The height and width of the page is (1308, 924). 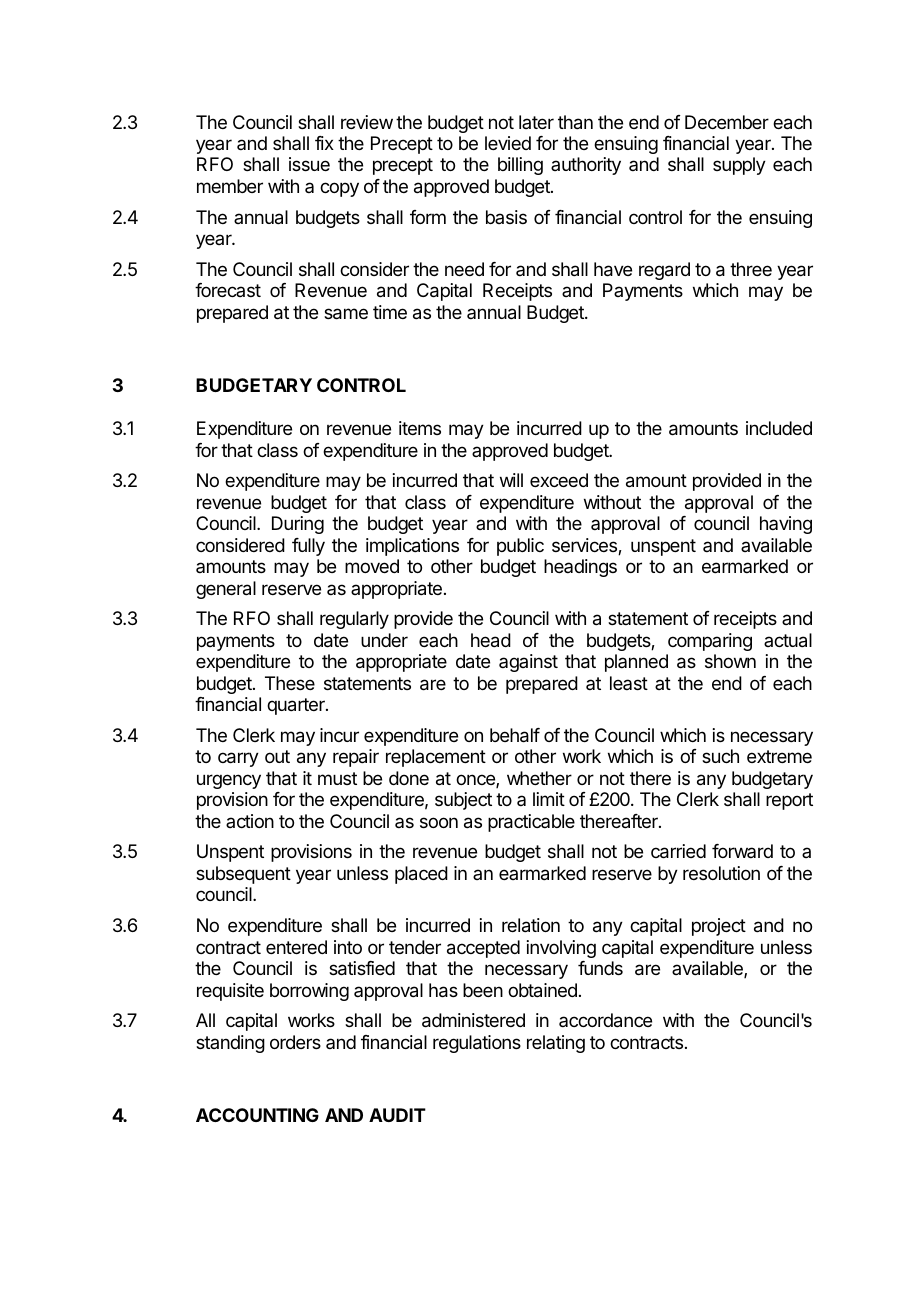 I want to click on must, so click(x=337, y=778).
